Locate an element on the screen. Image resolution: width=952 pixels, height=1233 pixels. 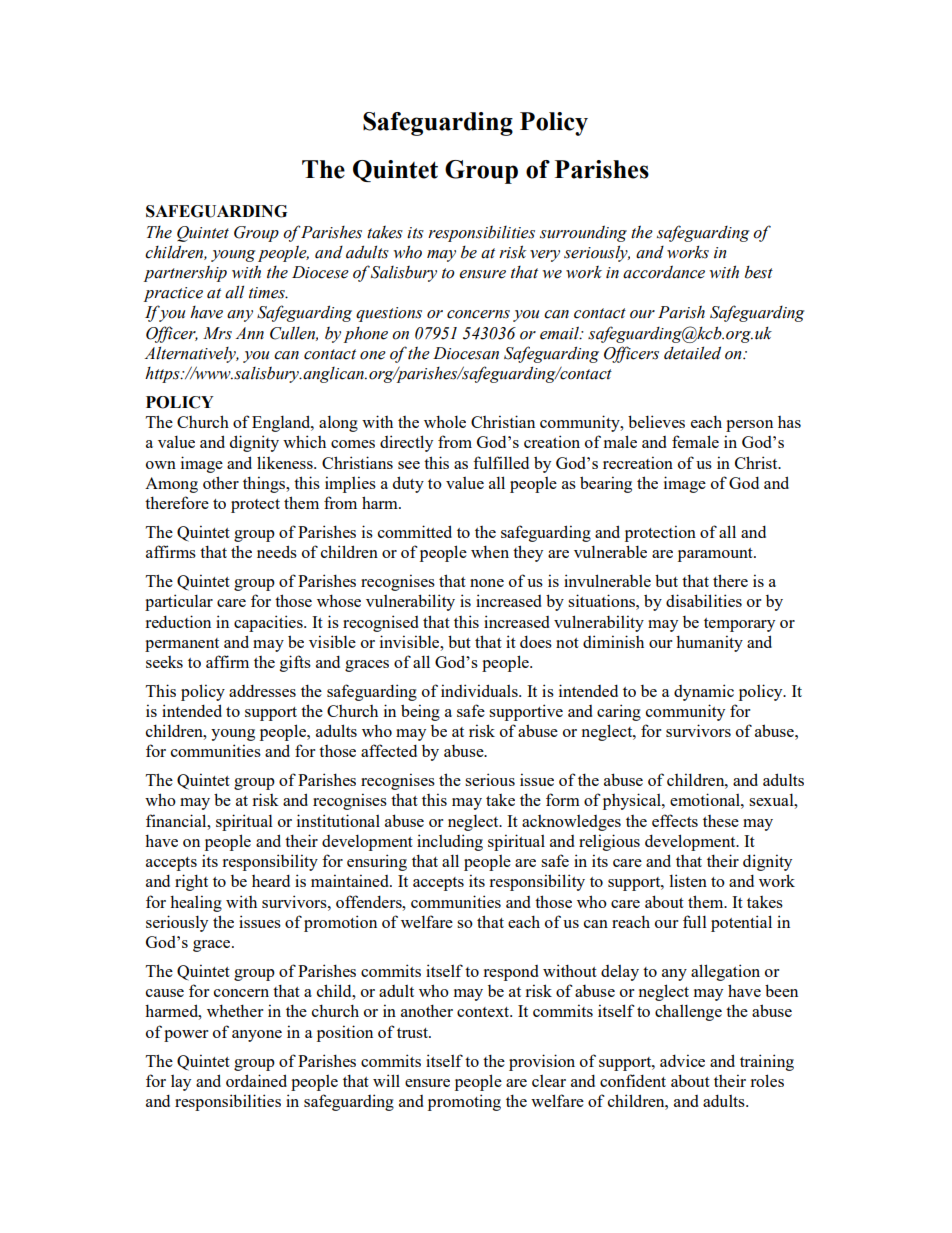
particular is located at coordinates (179, 602).
